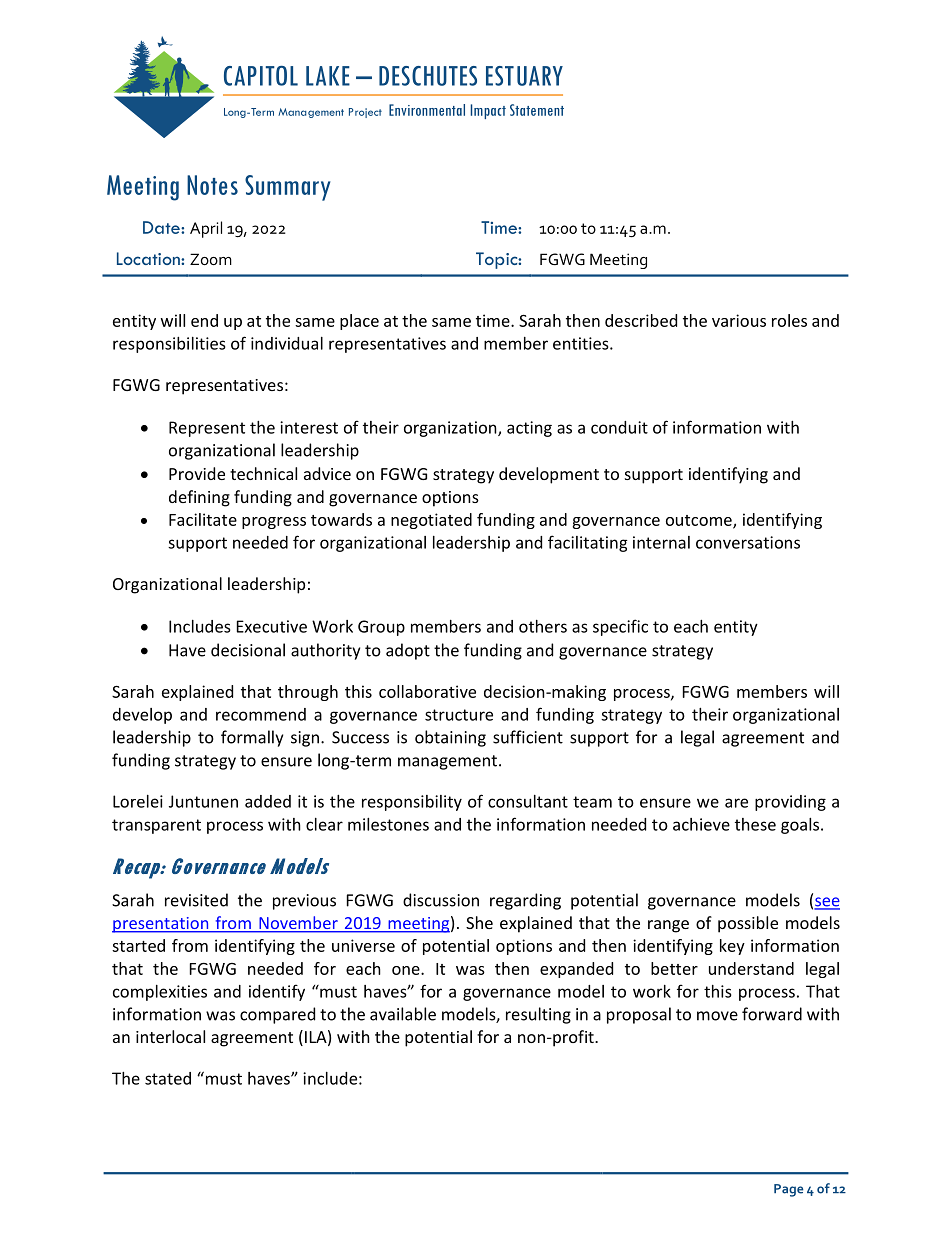 The width and height of the image is (952, 1233). Describe the element at coordinates (537, 110) in the image. I see `Statement` at that location.
